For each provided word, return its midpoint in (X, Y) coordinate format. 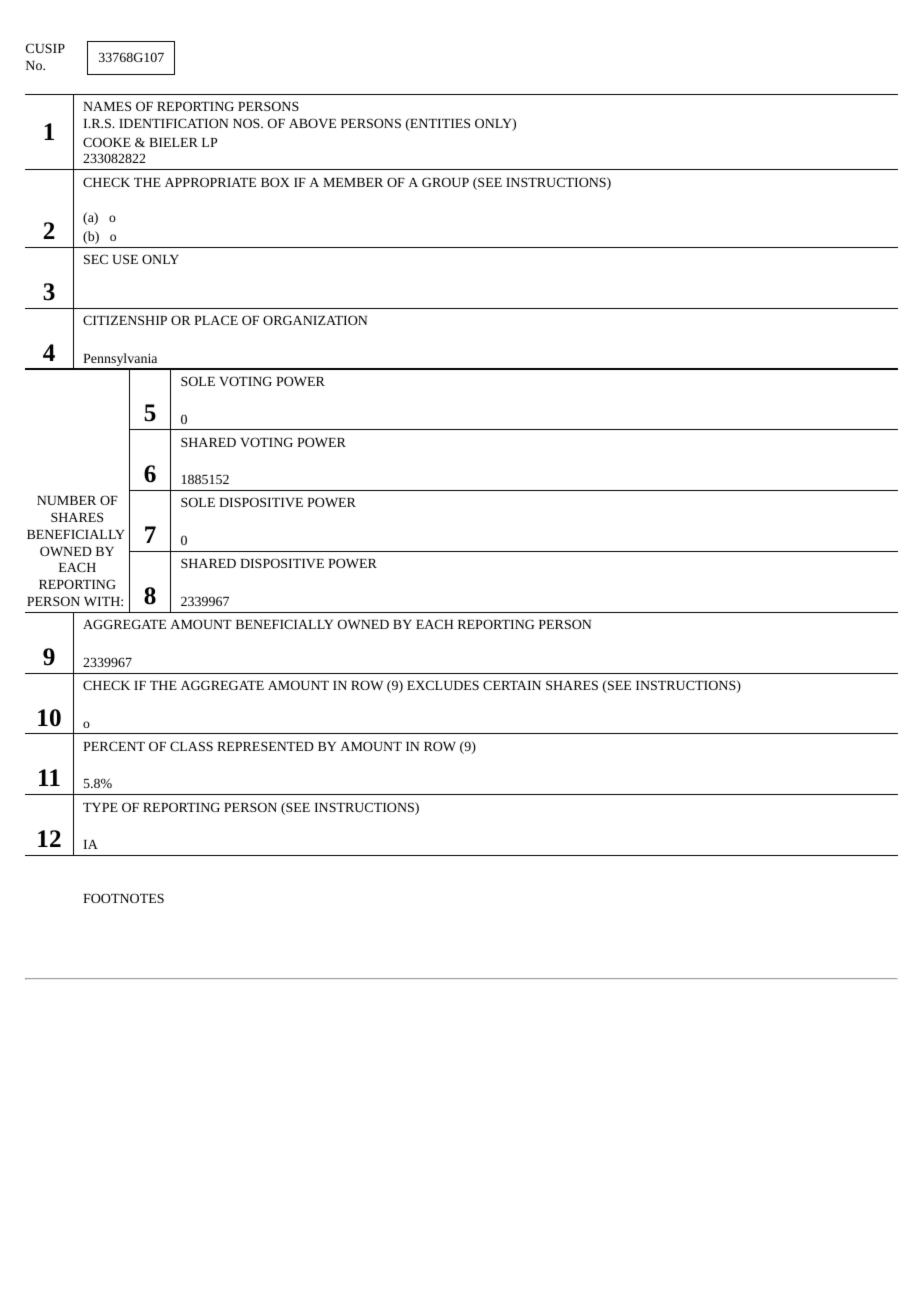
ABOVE (312, 123)
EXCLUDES (443, 685)
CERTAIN (512, 685)
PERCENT (114, 746)
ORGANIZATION (315, 320)
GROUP (445, 182)
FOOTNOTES (123, 898)
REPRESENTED (265, 746)
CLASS (191, 746)
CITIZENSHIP (125, 320)
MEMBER (353, 182)
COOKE (107, 142)
